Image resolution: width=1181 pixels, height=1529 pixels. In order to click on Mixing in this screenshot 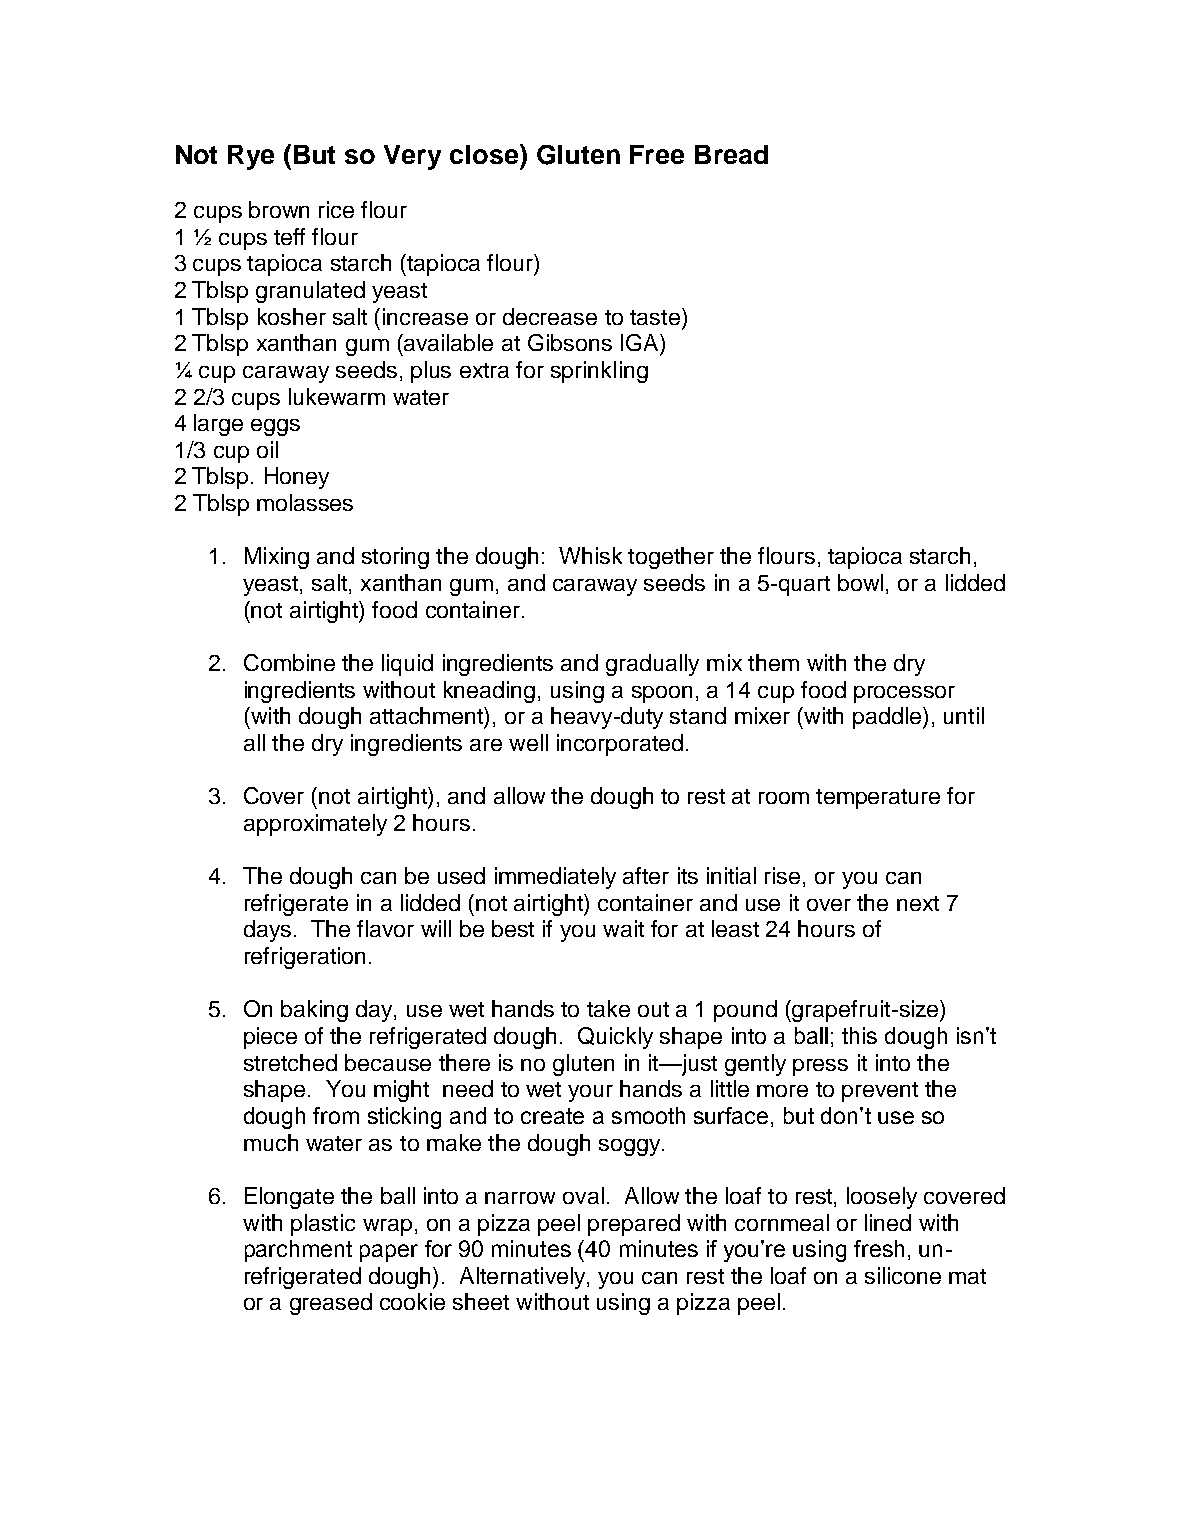, I will do `click(277, 558)`.
